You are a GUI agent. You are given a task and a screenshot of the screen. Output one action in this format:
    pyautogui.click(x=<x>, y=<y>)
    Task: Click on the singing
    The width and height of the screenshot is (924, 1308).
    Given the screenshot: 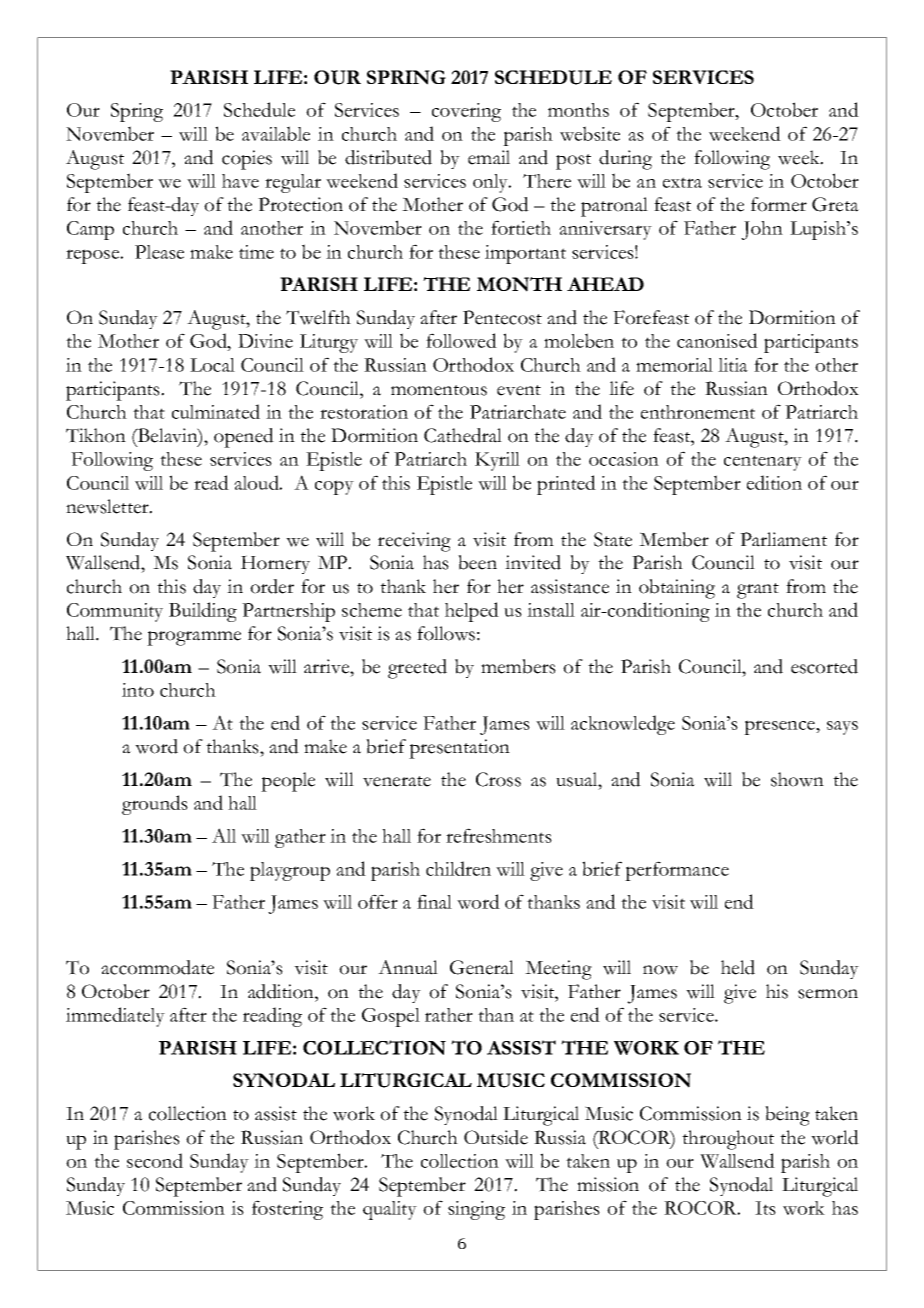 What is the action you would take?
    pyautogui.click(x=476, y=1210)
